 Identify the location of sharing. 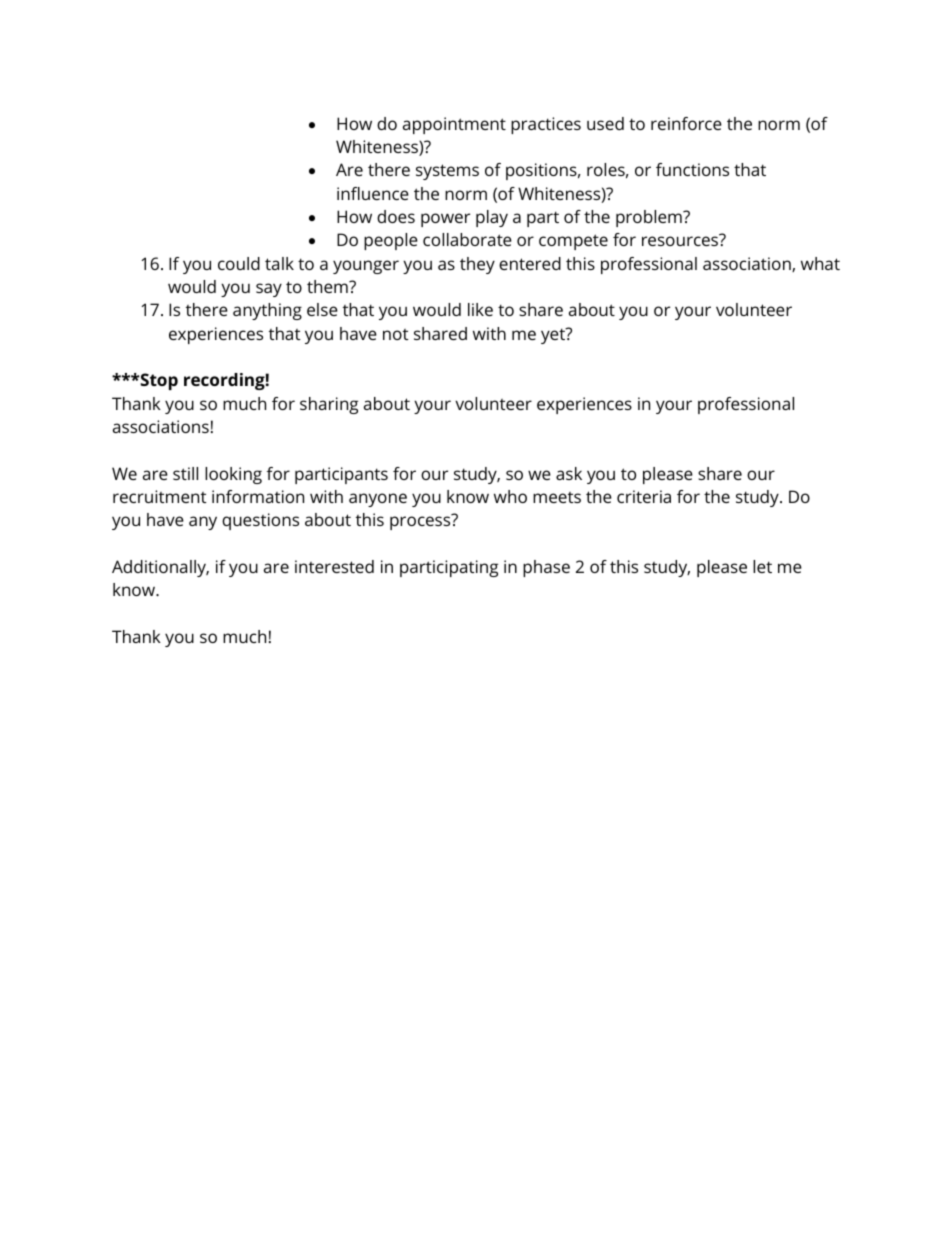
(329, 405).
